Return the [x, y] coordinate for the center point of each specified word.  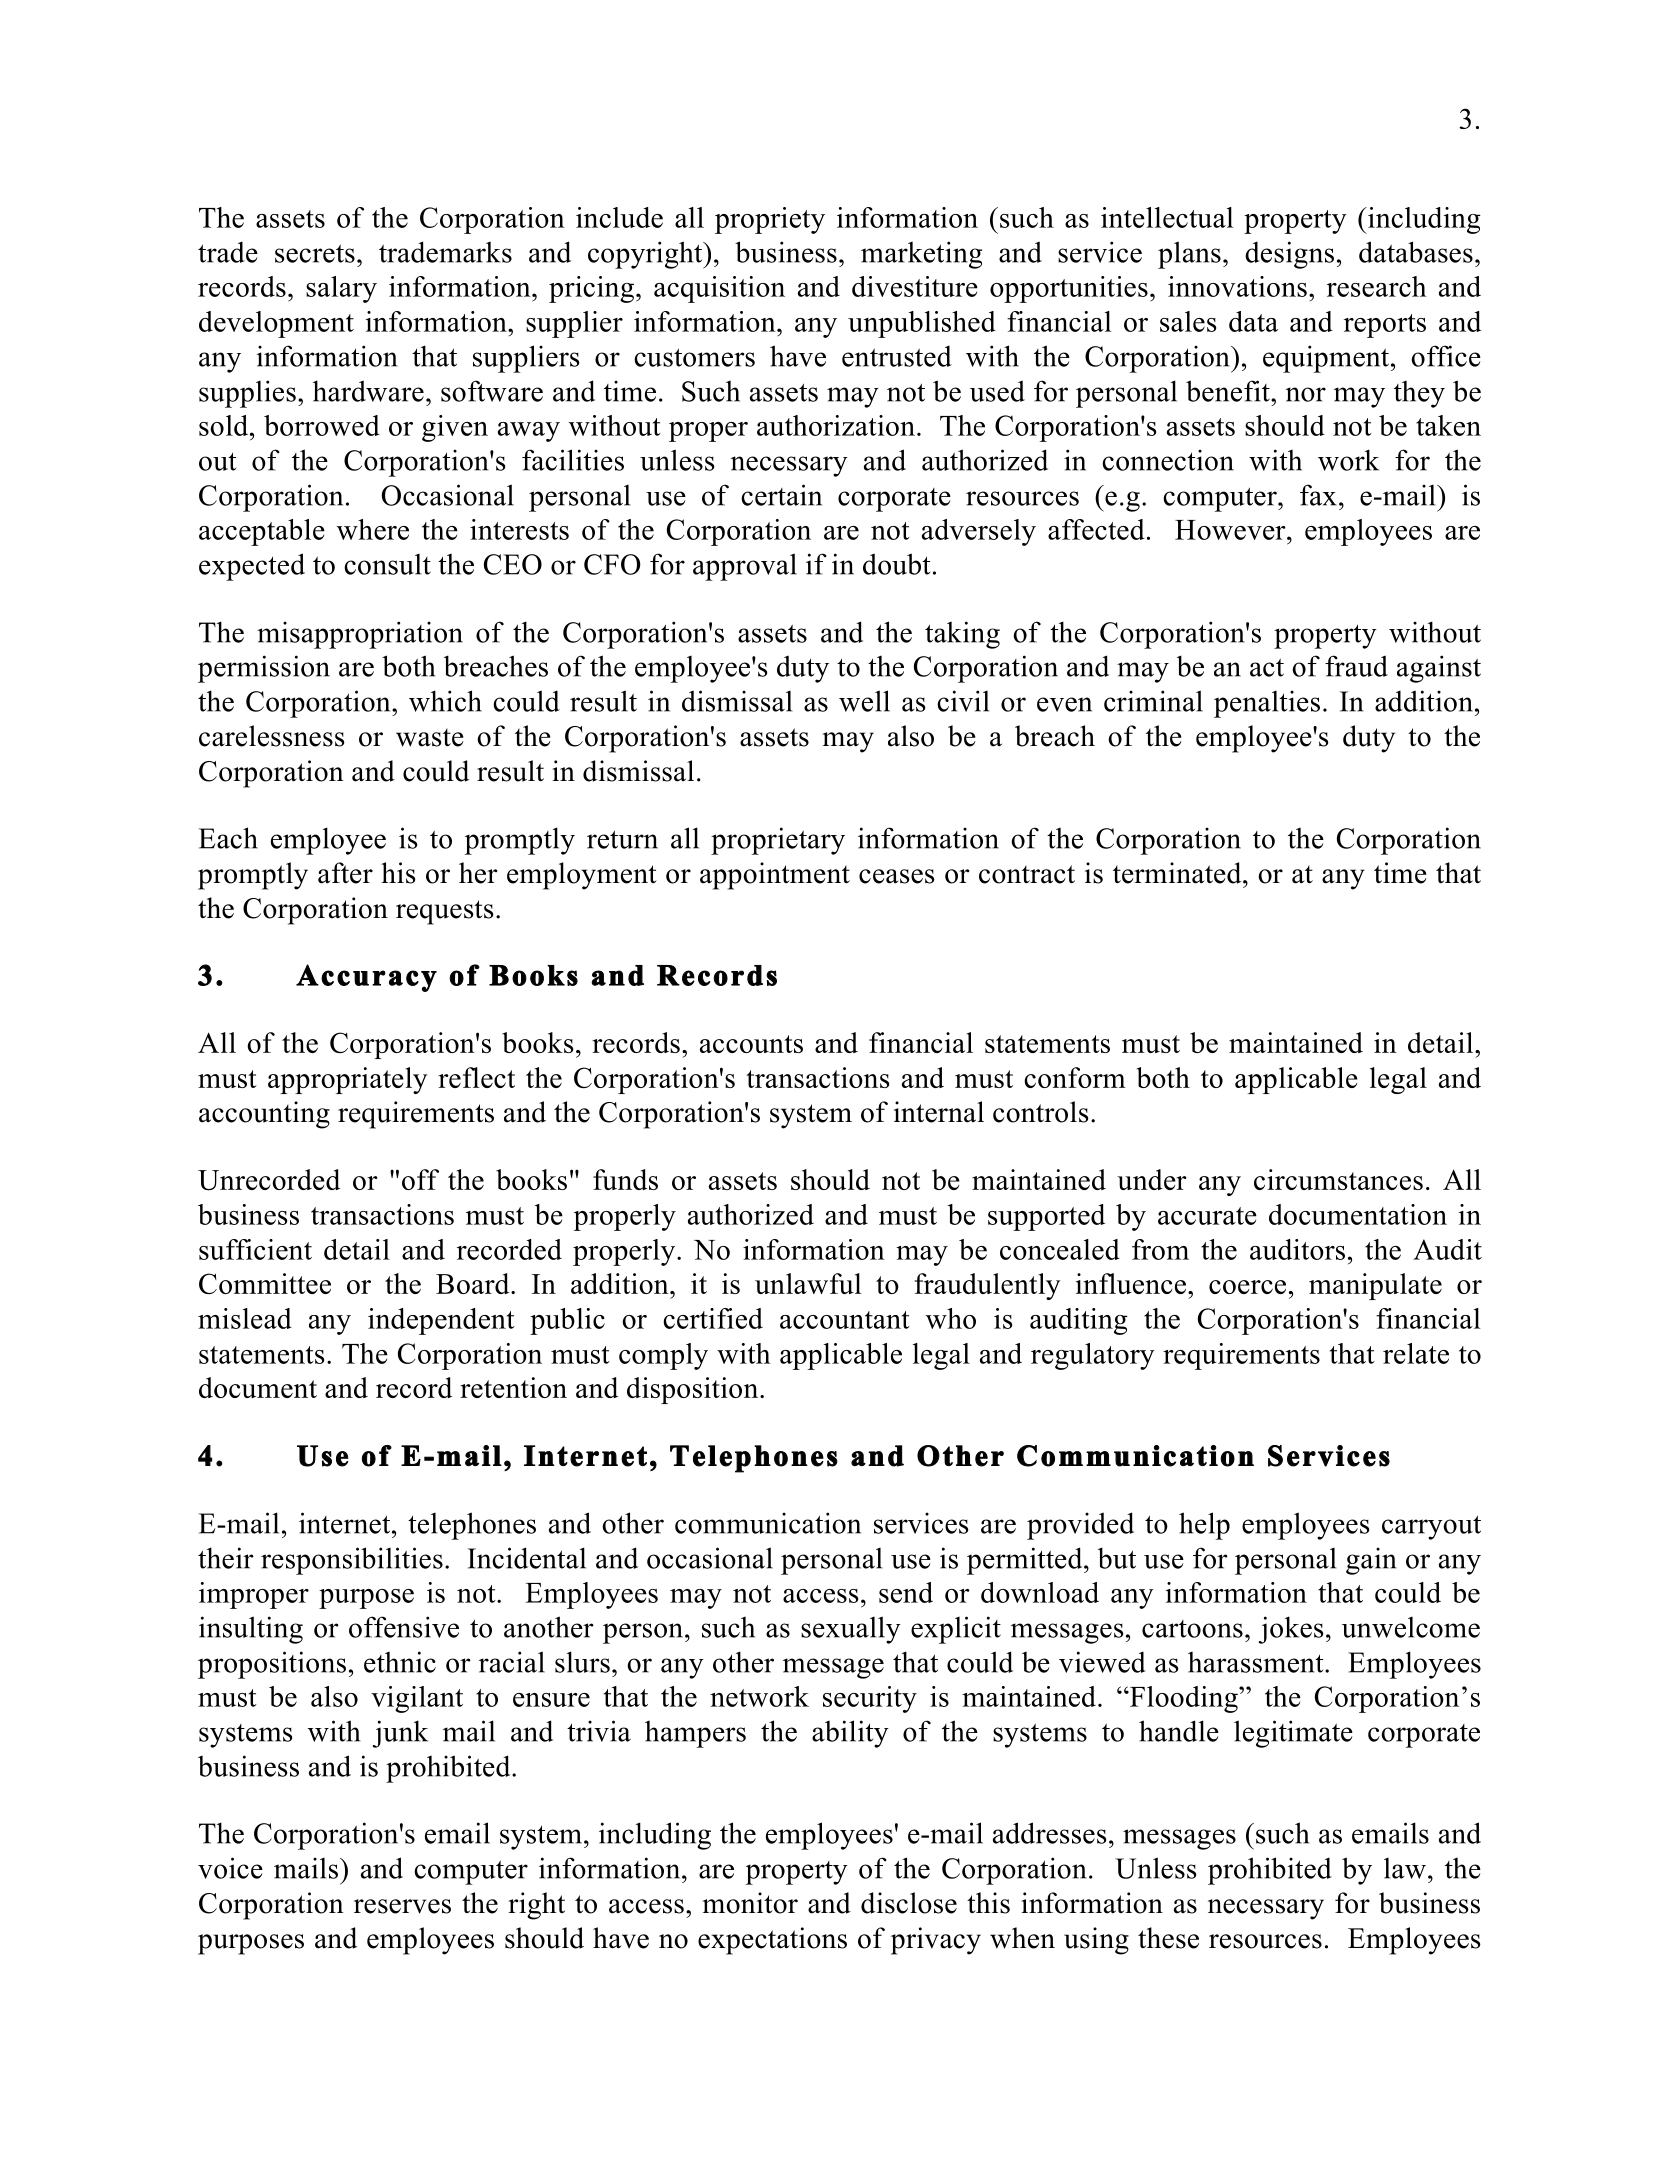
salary [341, 289]
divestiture [915, 286]
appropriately [347, 1080]
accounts [751, 1044]
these [1168, 1938]
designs [1289, 255]
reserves [402, 1906]
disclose [909, 1903]
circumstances [1338, 1179]
